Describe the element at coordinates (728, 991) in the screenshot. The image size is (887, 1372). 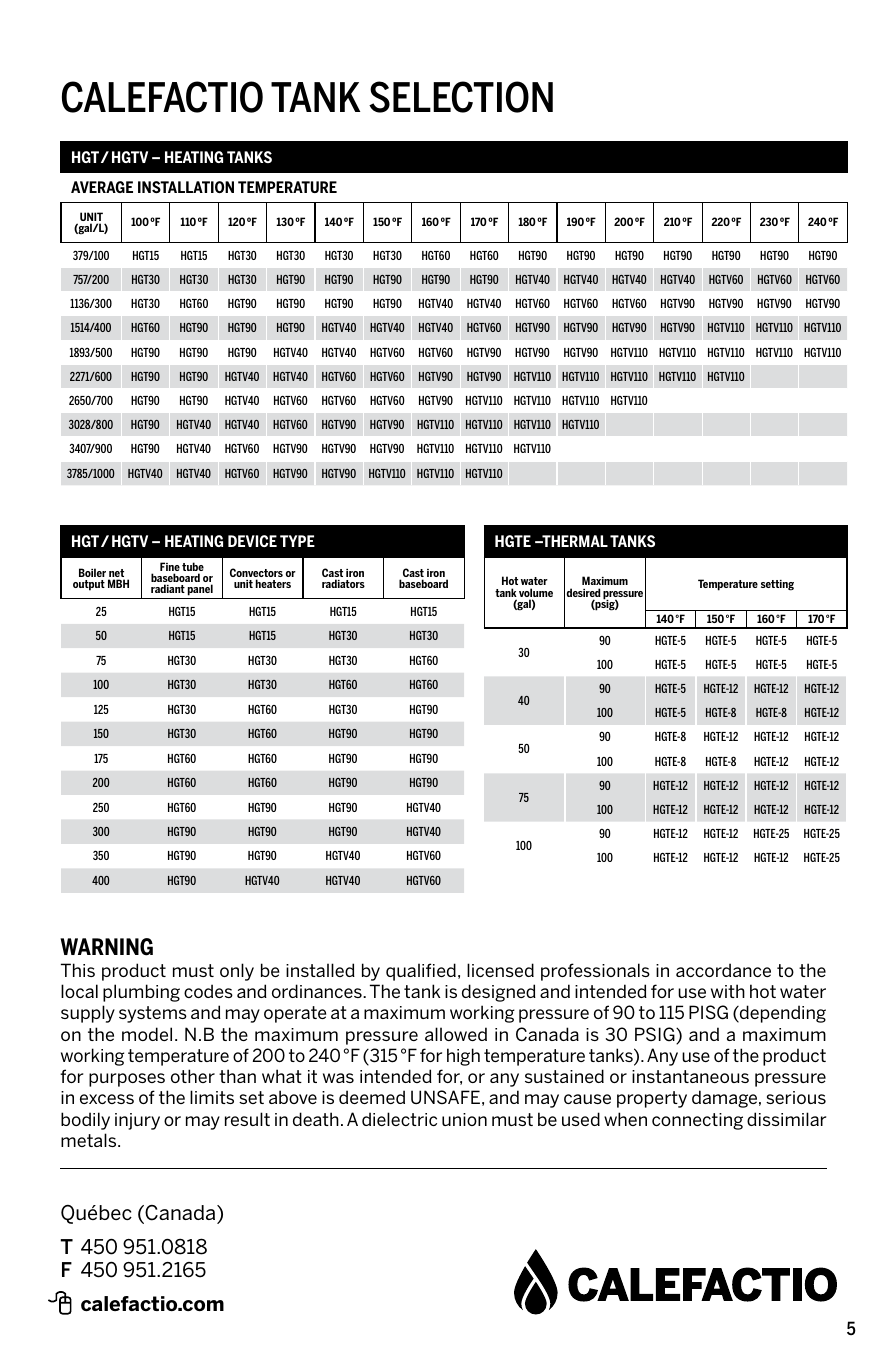
I see `with` at that location.
